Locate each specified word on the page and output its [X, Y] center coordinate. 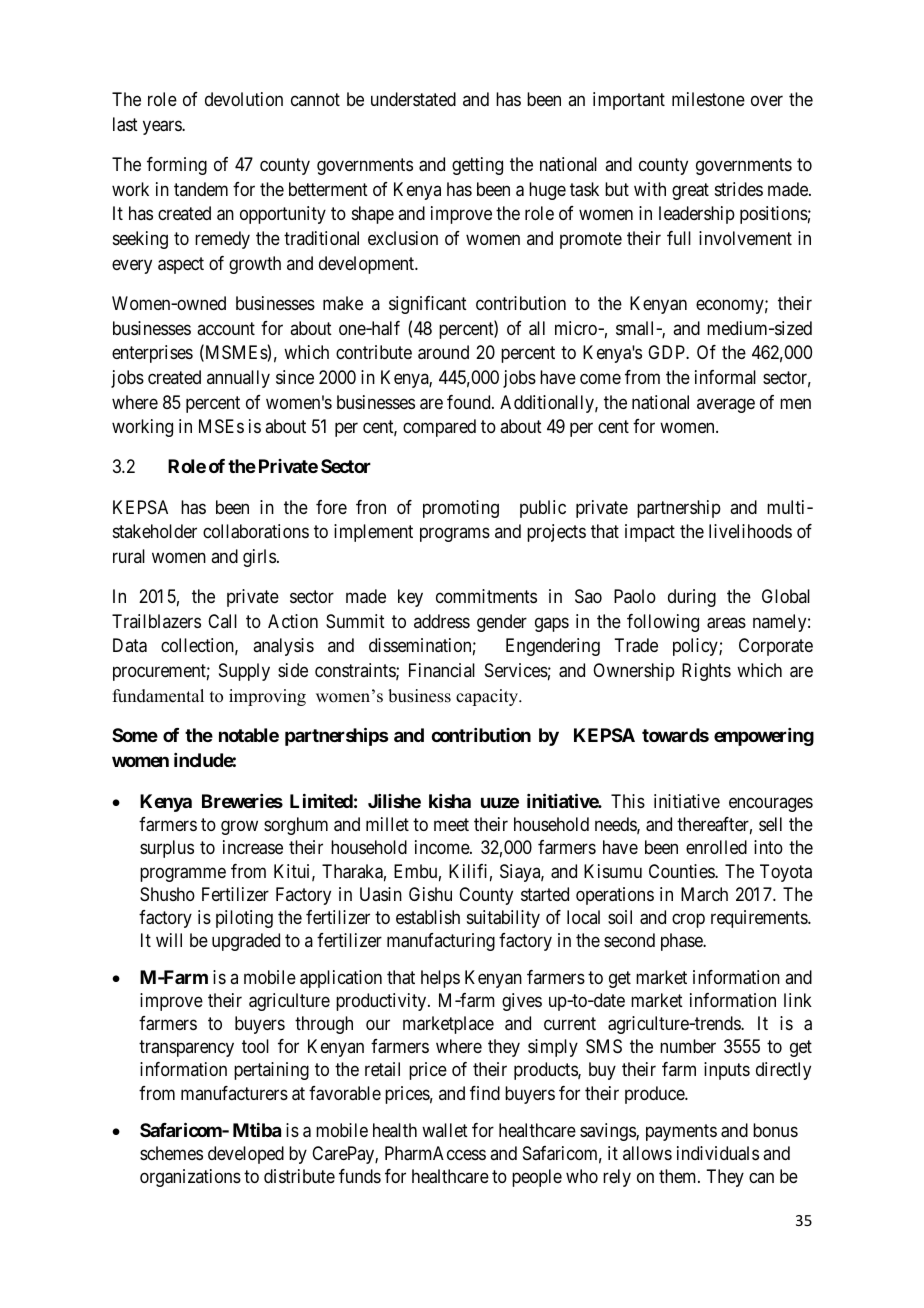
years [163, 127]
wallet [445, 1130]
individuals [718, 1153]
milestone [708, 99]
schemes [171, 1153]
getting [477, 166]
